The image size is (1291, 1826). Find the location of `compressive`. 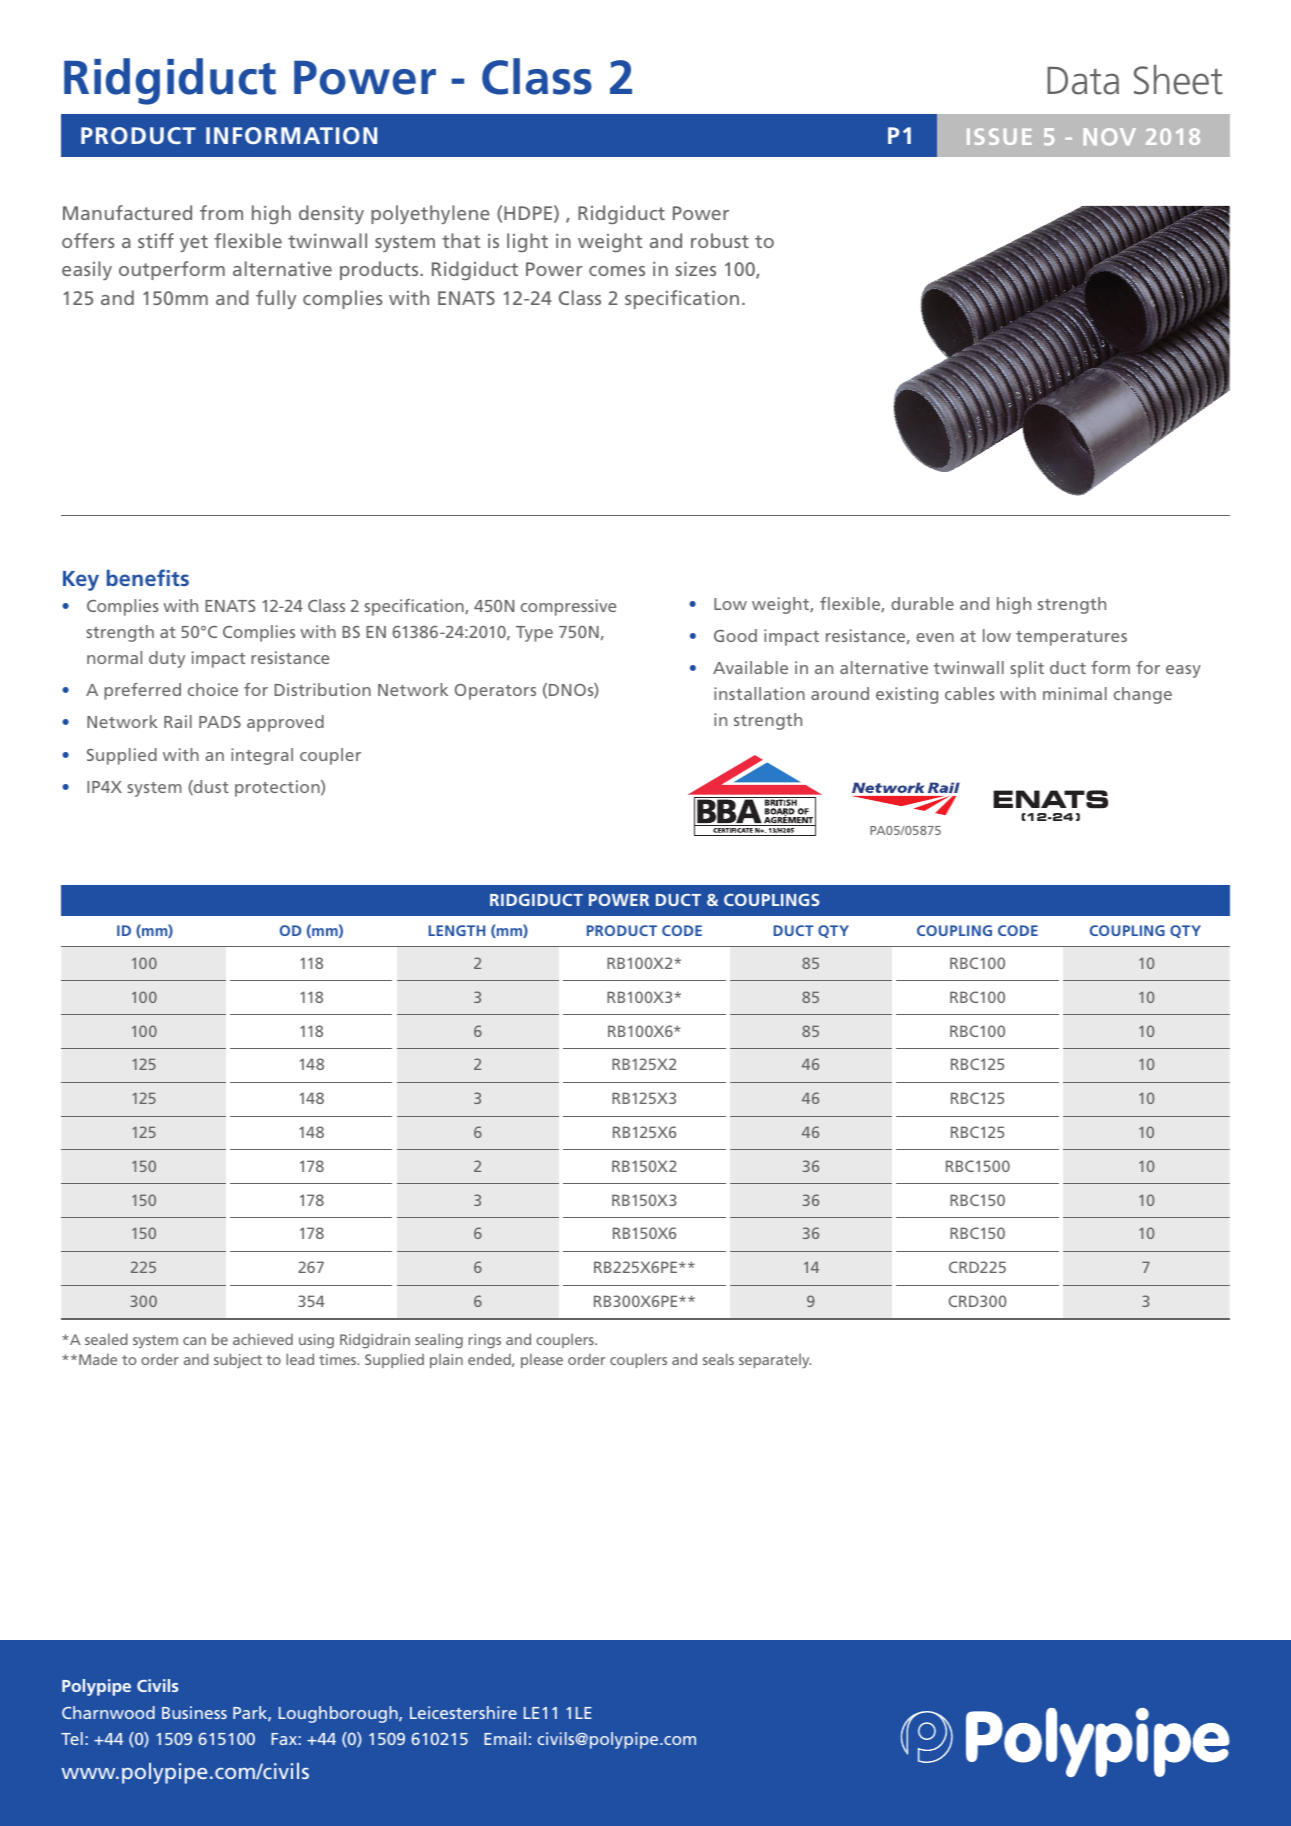

compressive is located at coordinates (568, 607).
